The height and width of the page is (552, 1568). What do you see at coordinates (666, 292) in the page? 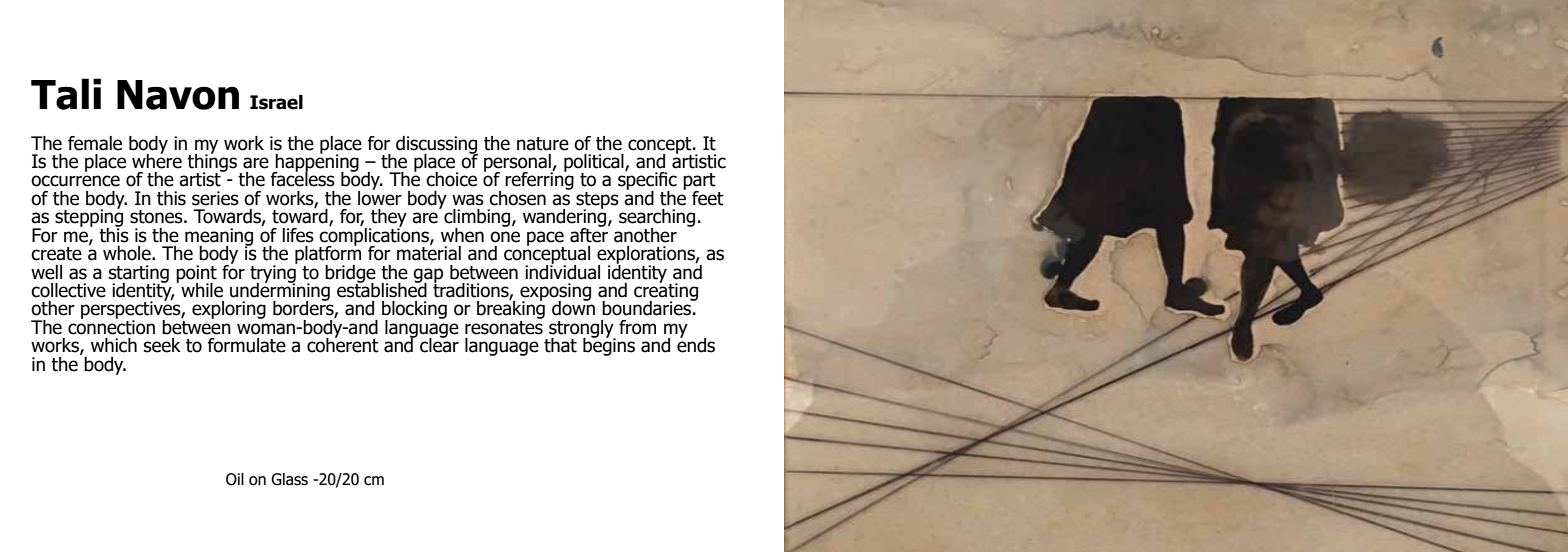
I see `creating` at bounding box center [666, 292].
